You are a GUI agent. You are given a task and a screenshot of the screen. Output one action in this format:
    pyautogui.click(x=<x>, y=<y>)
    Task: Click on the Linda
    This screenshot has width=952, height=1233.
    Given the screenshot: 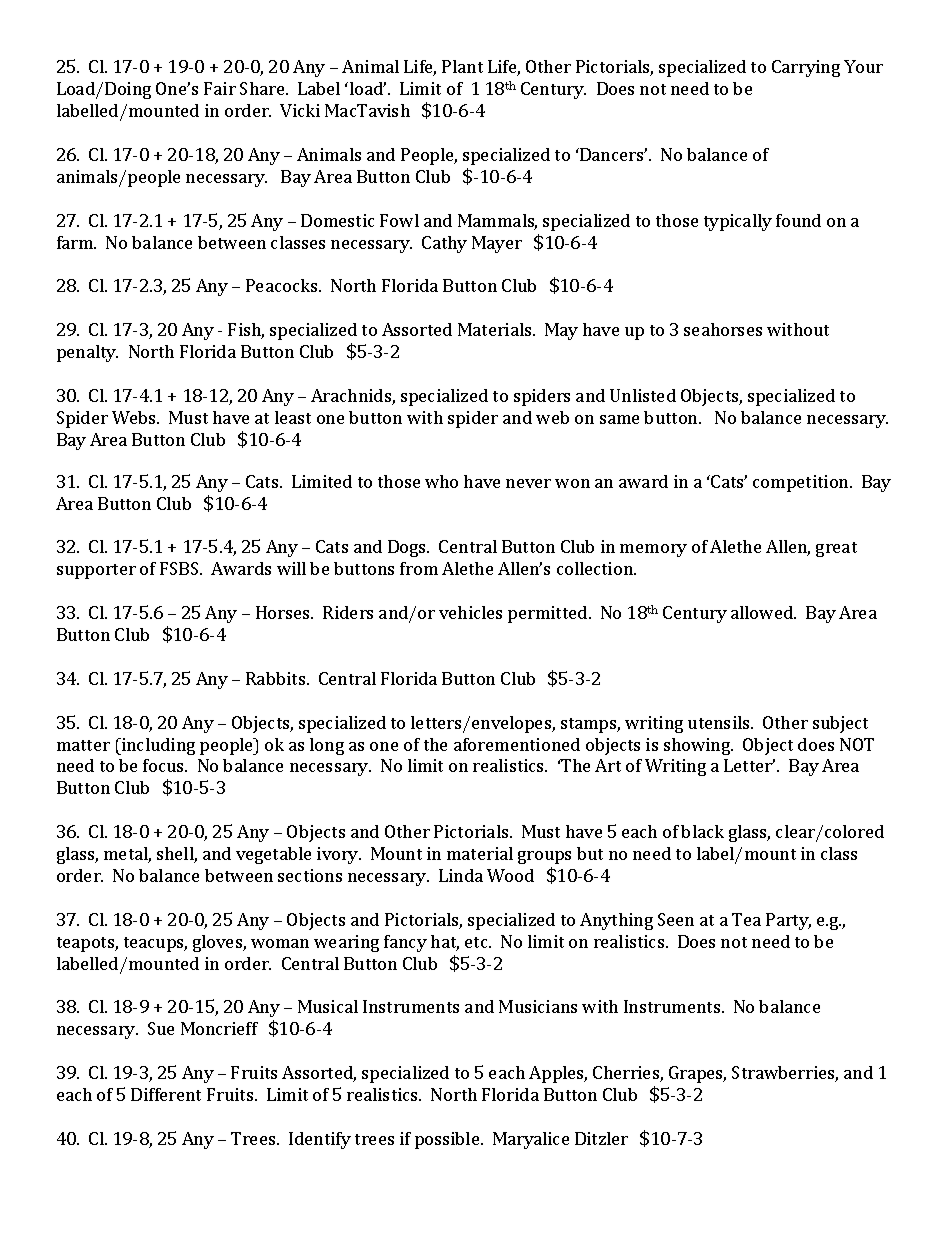 What is the action you would take?
    pyautogui.click(x=461, y=875)
